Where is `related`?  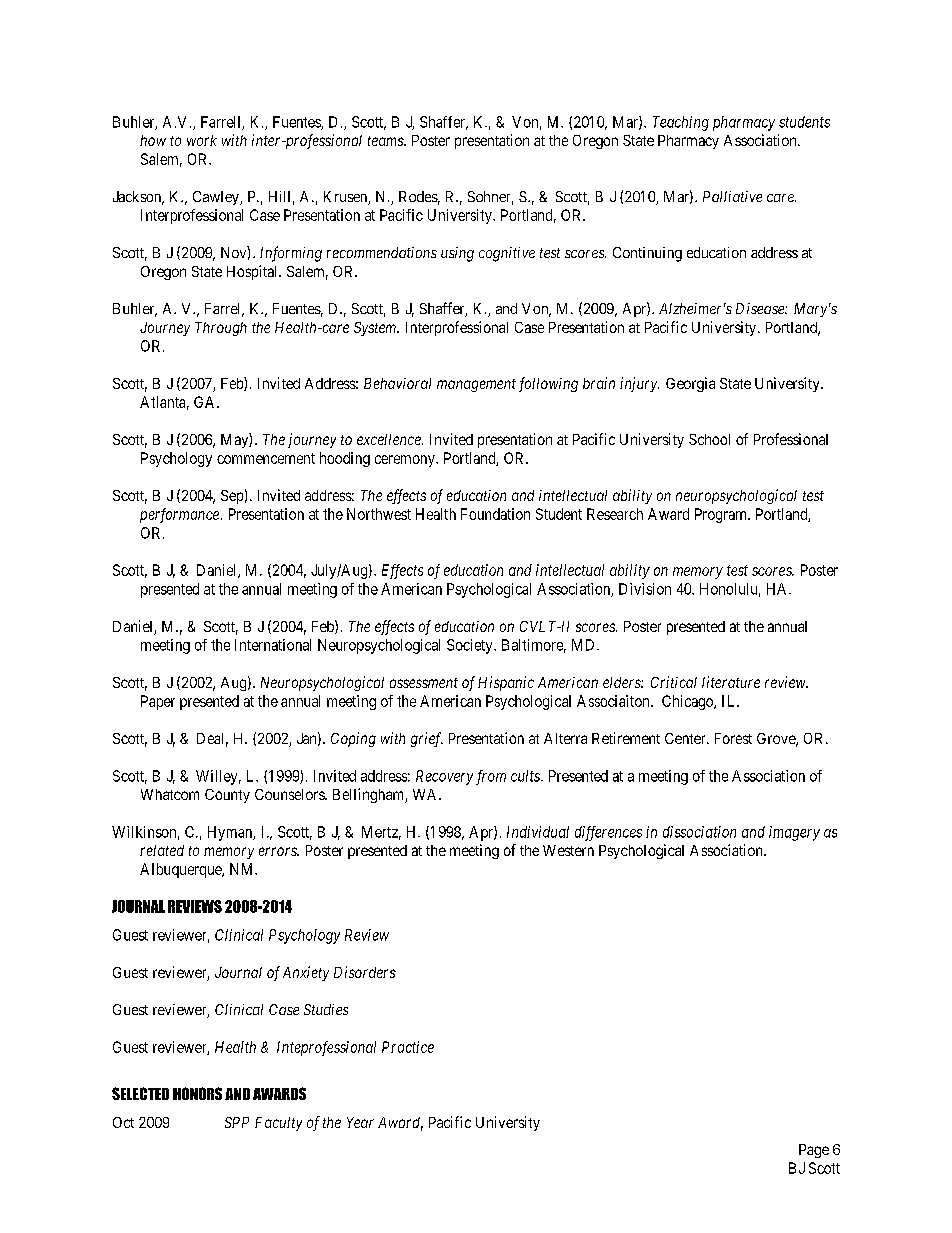
related is located at coordinates (162, 850).
